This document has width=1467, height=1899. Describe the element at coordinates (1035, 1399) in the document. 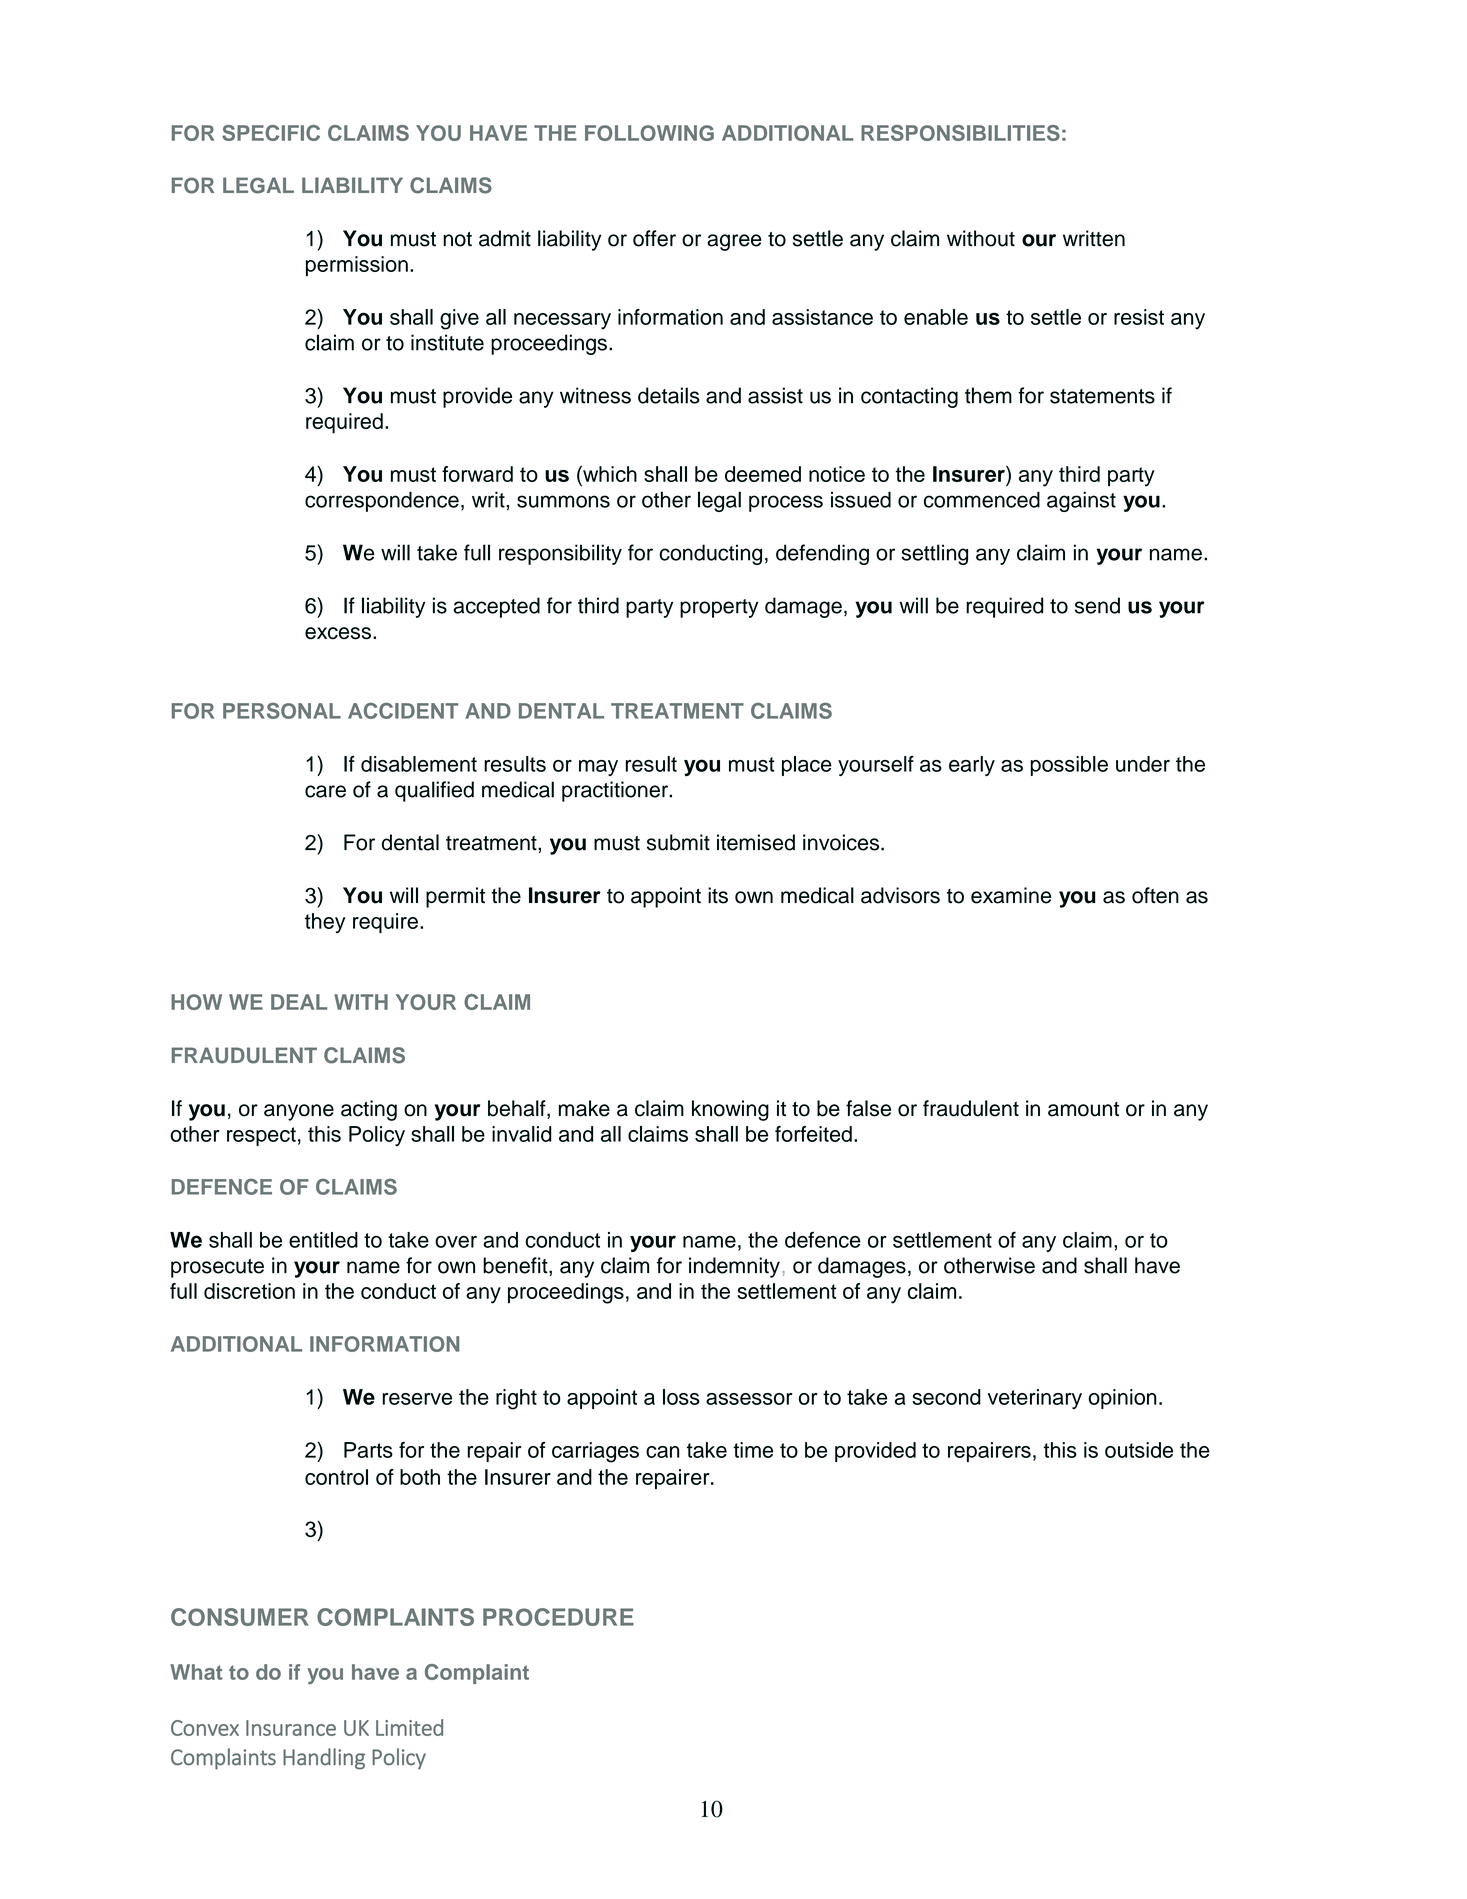

I see `veterinary` at that location.
